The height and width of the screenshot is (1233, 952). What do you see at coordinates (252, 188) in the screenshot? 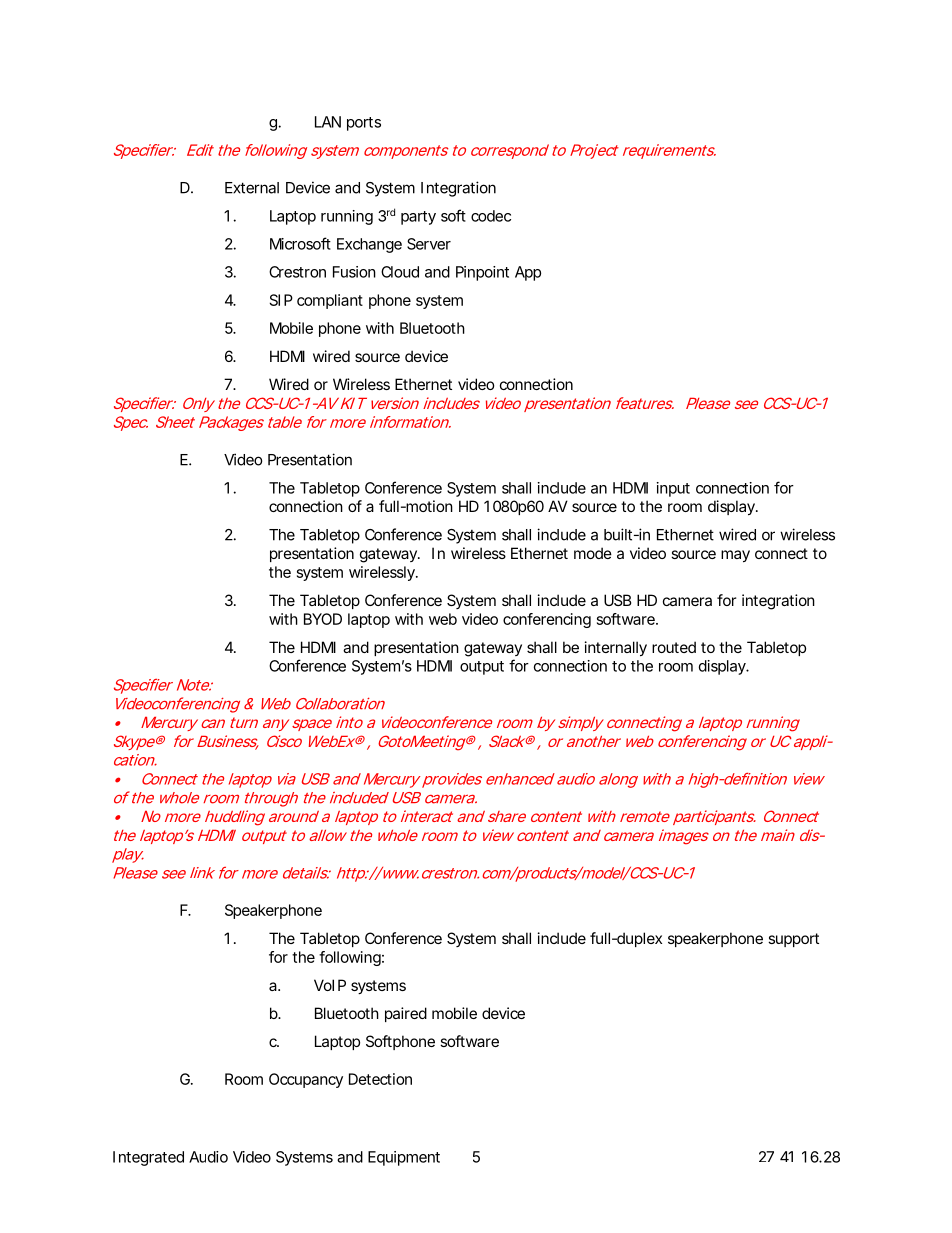
I see `External` at bounding box center [252, 188].
